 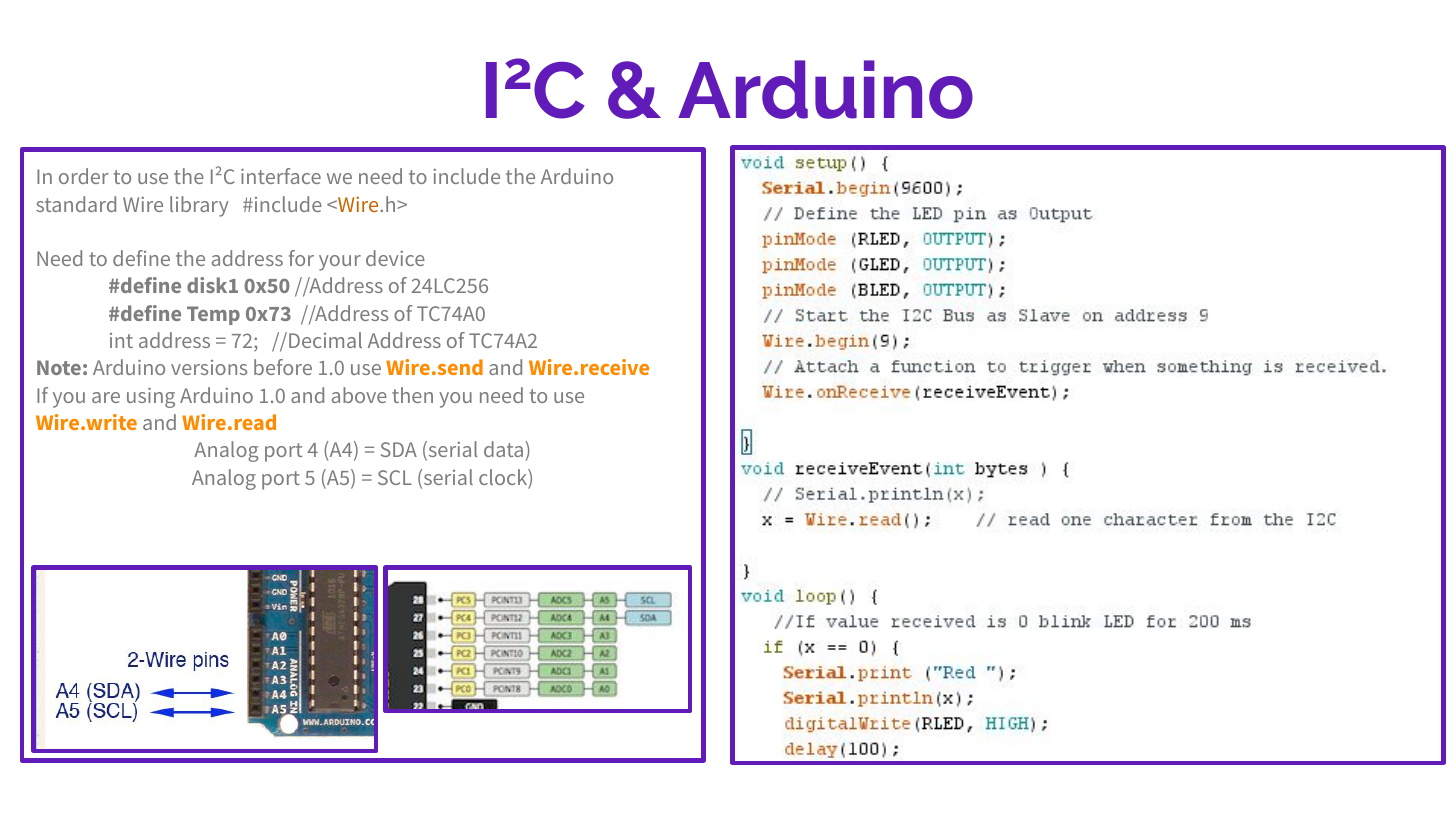 What do you see at coordinates (281, 176) in the screenshot?
I see `interface` at bounding box center [281, 176].
